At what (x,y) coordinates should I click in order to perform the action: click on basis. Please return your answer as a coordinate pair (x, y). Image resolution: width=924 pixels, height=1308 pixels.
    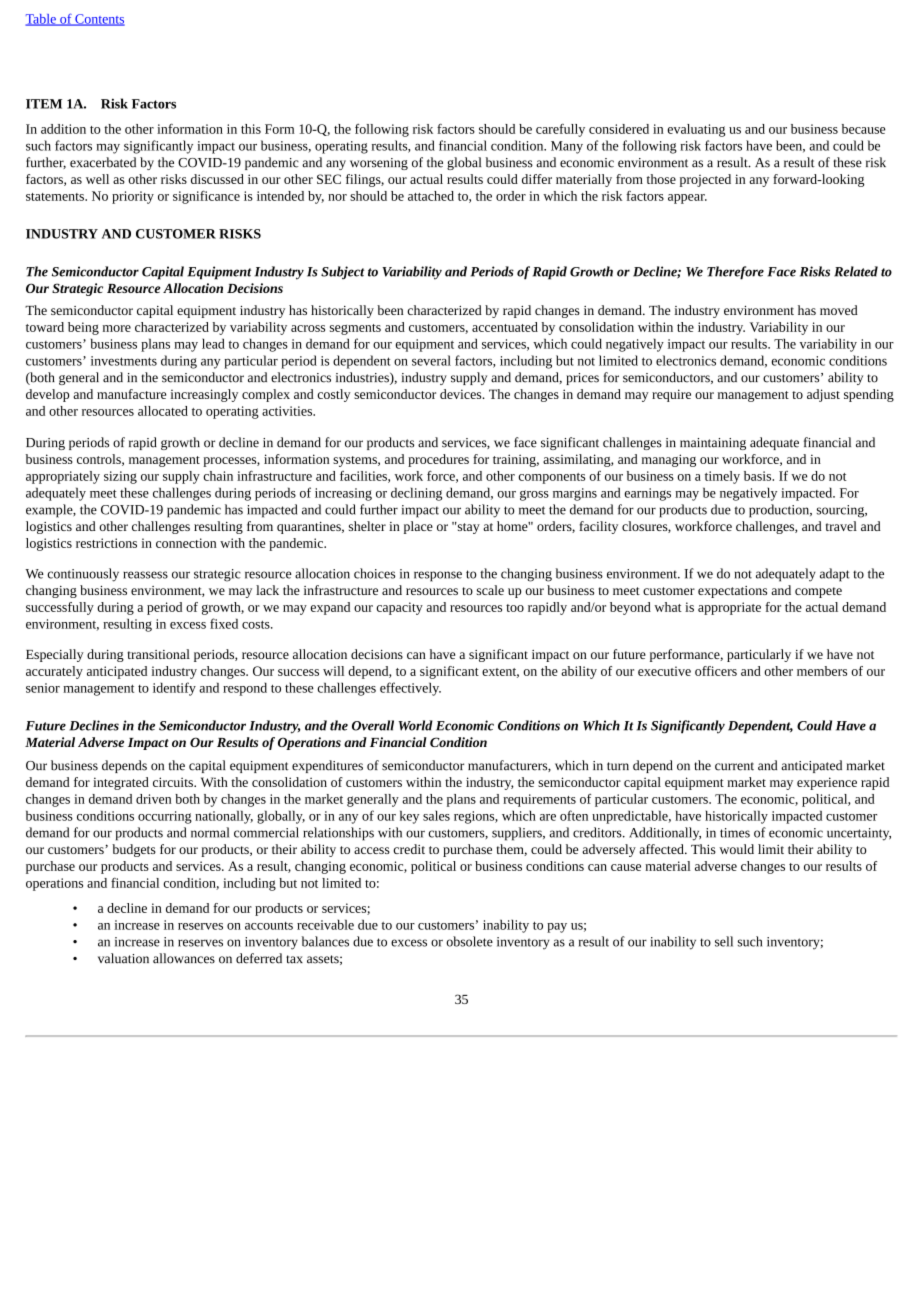
    Looking at the image, I should click on (759, 476).
